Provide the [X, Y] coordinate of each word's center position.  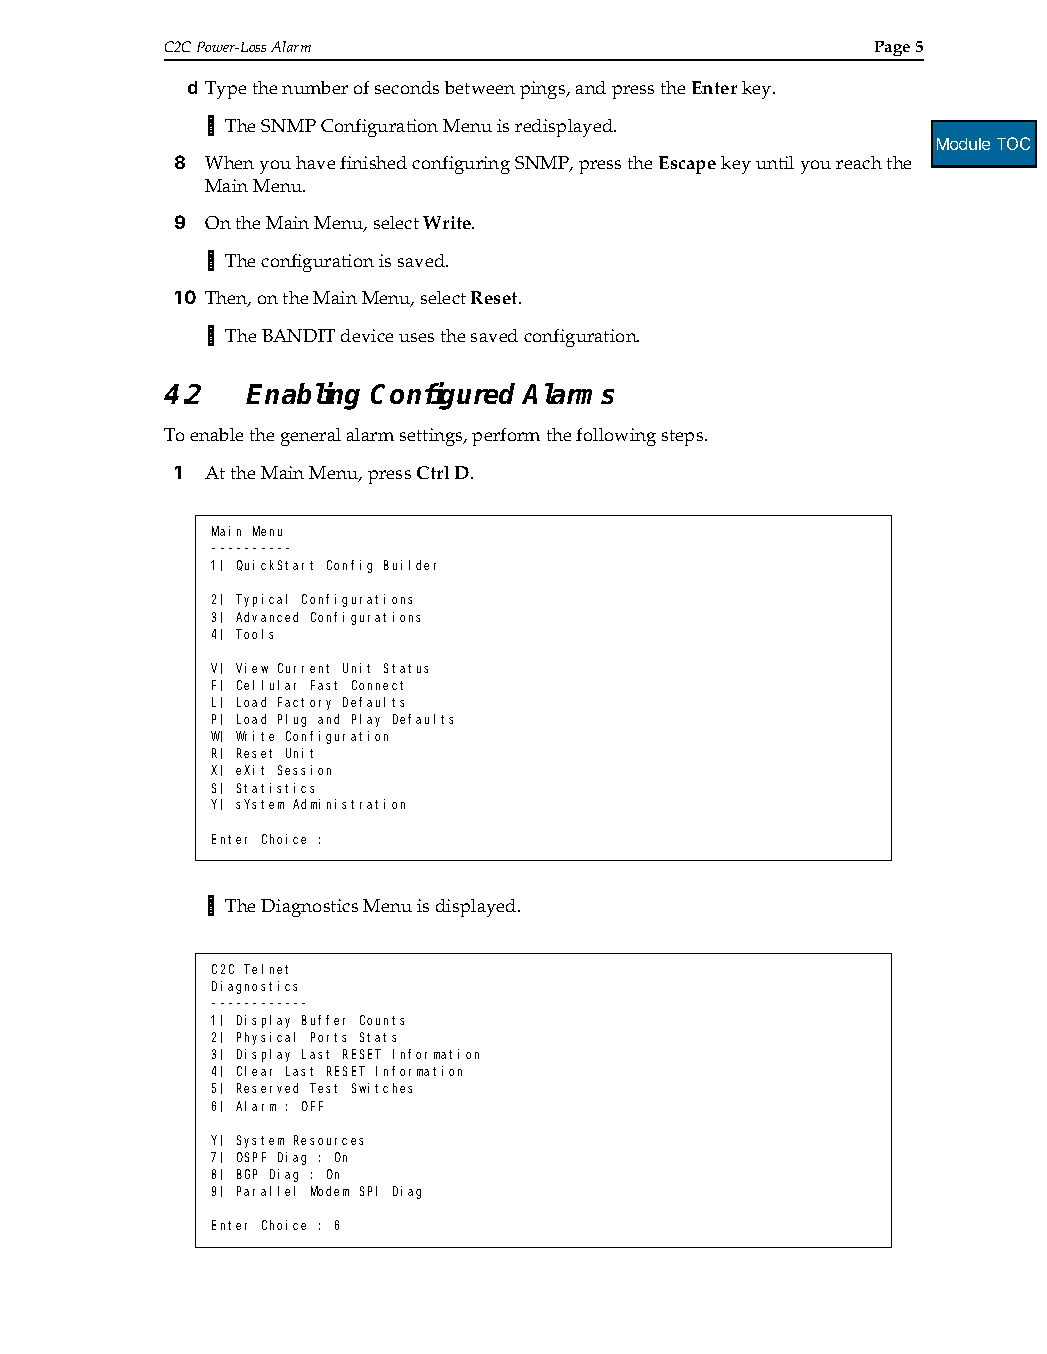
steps [684, 438]
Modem [330, 1191]
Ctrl [433, 472]
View [252, 668]
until [775, 162]
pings [544, 90]
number [315, 87]
